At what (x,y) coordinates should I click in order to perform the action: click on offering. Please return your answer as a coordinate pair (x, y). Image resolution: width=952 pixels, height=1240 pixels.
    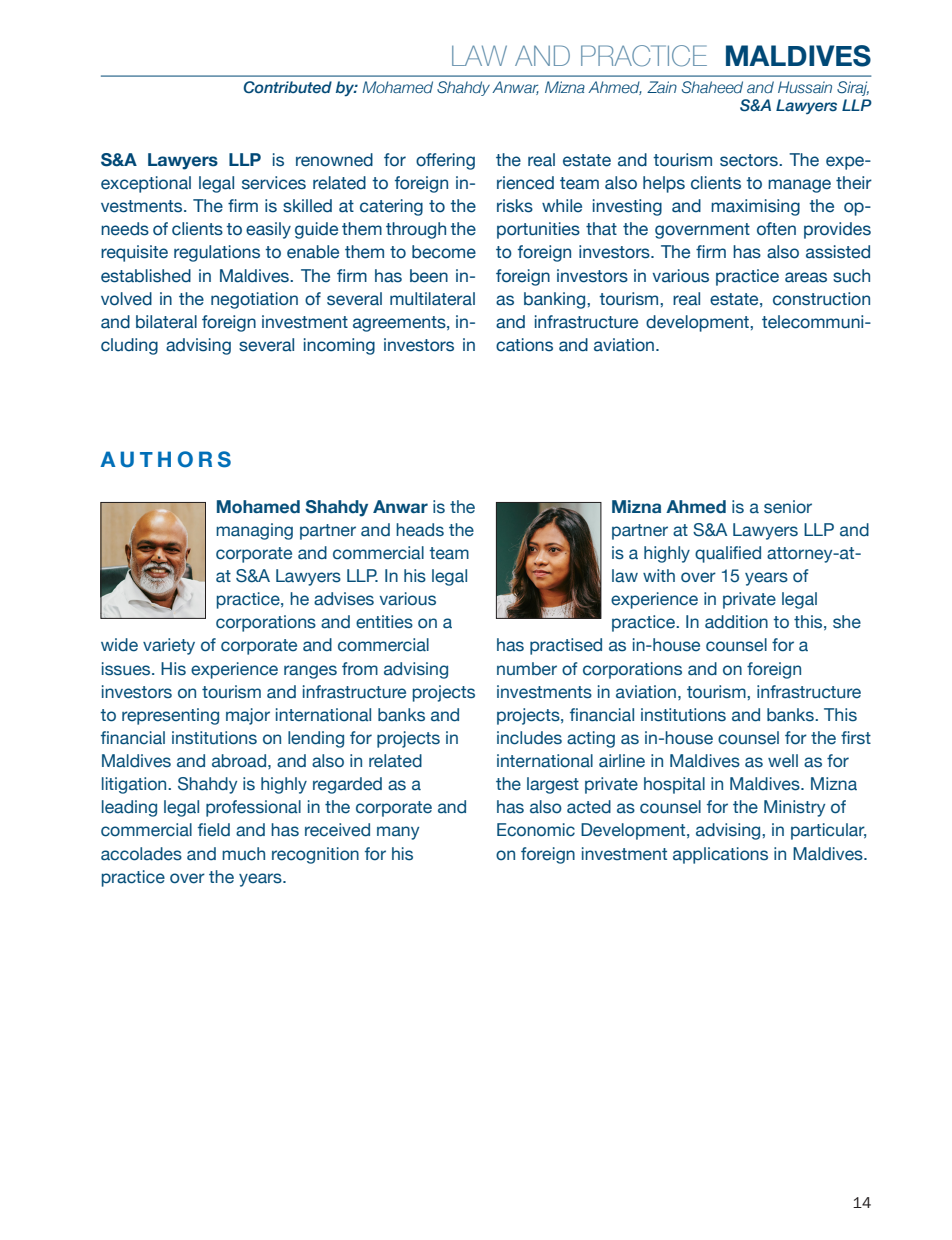
    Looking at the image, I should click on (445, 161).
